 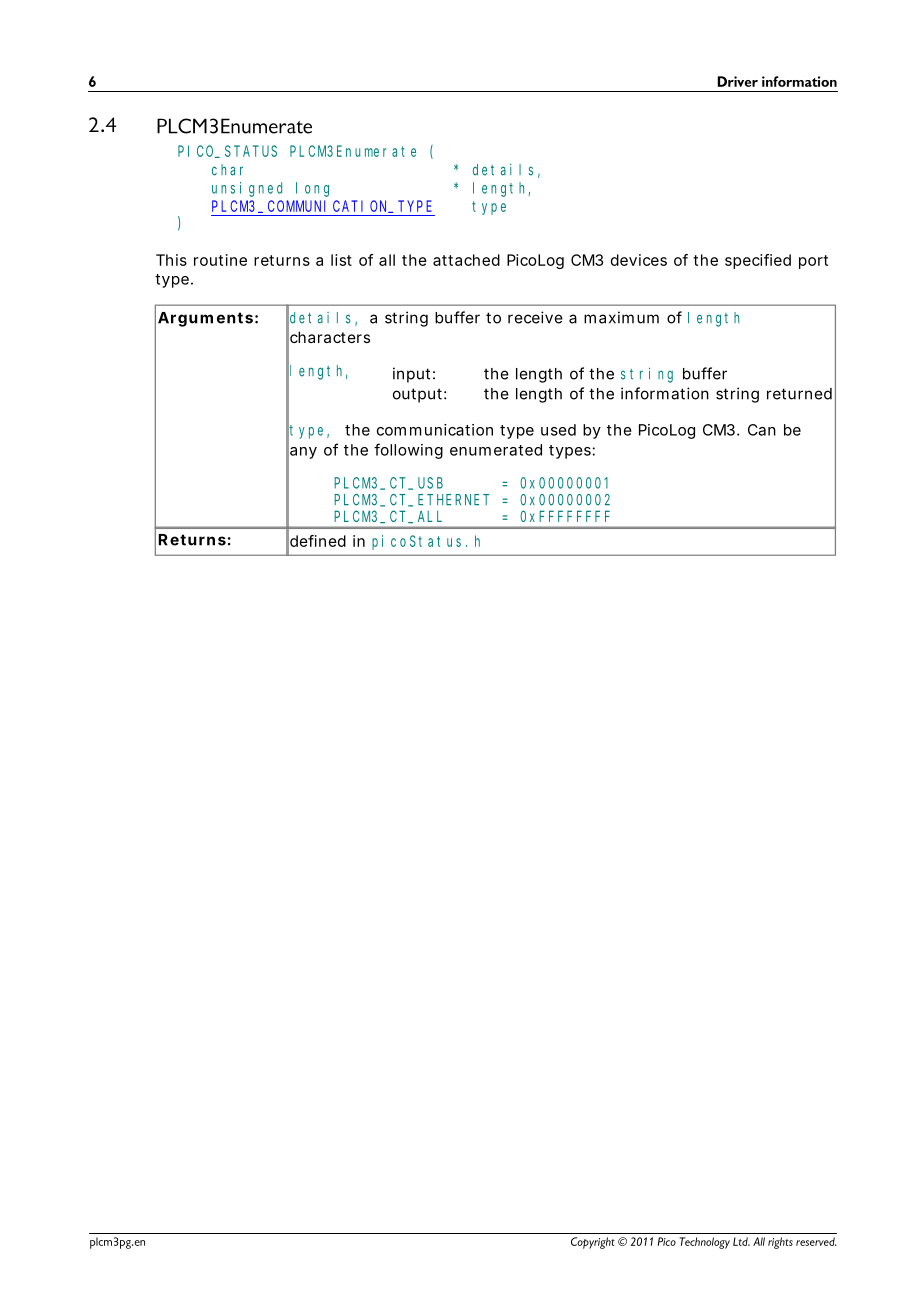 What do you see at coordinates (816, 1241) in the screenshot?
I see `reserved` at bounding box center [816, 1241].
